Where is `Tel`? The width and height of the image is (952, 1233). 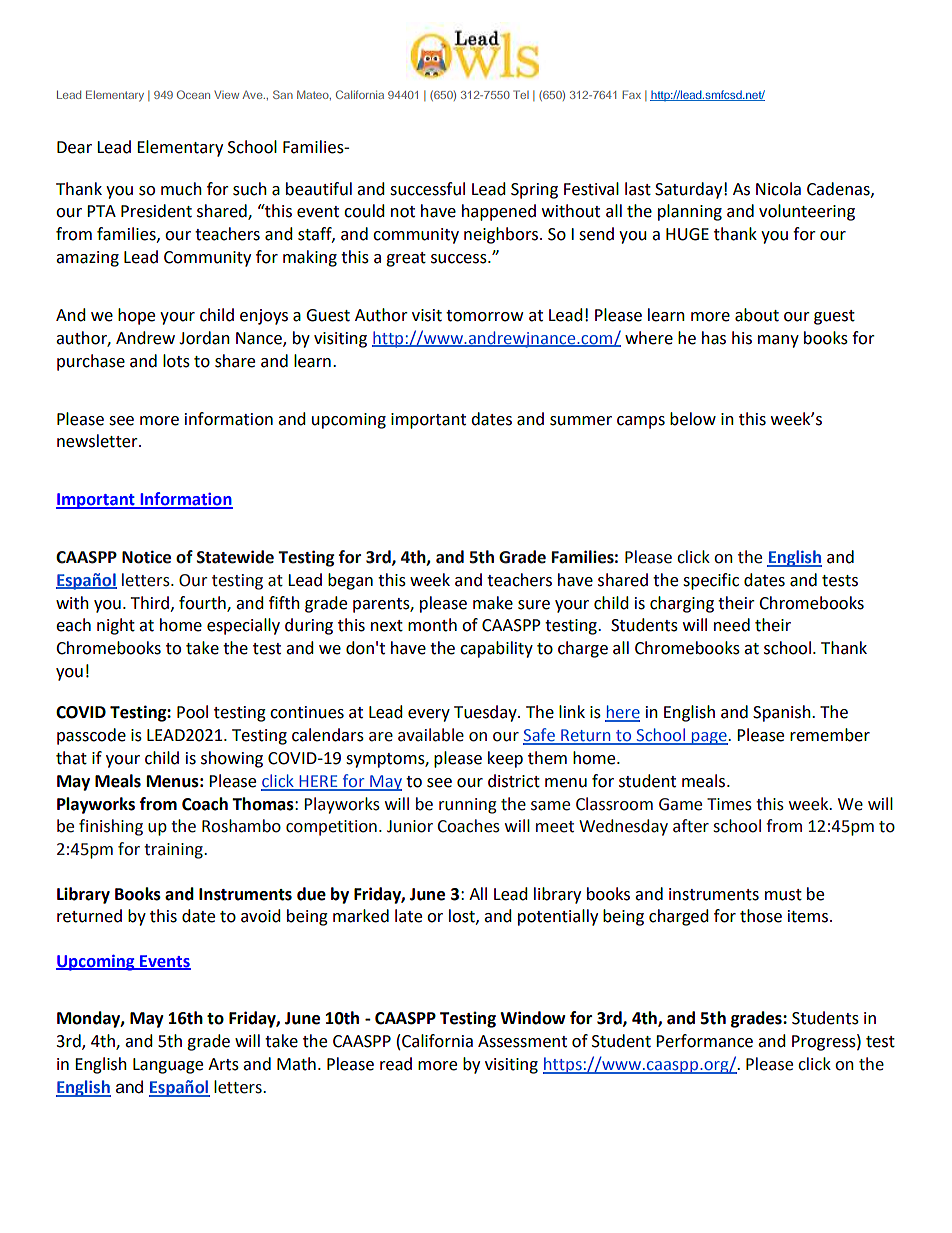
Tel is located at coordinates (521, 94).
